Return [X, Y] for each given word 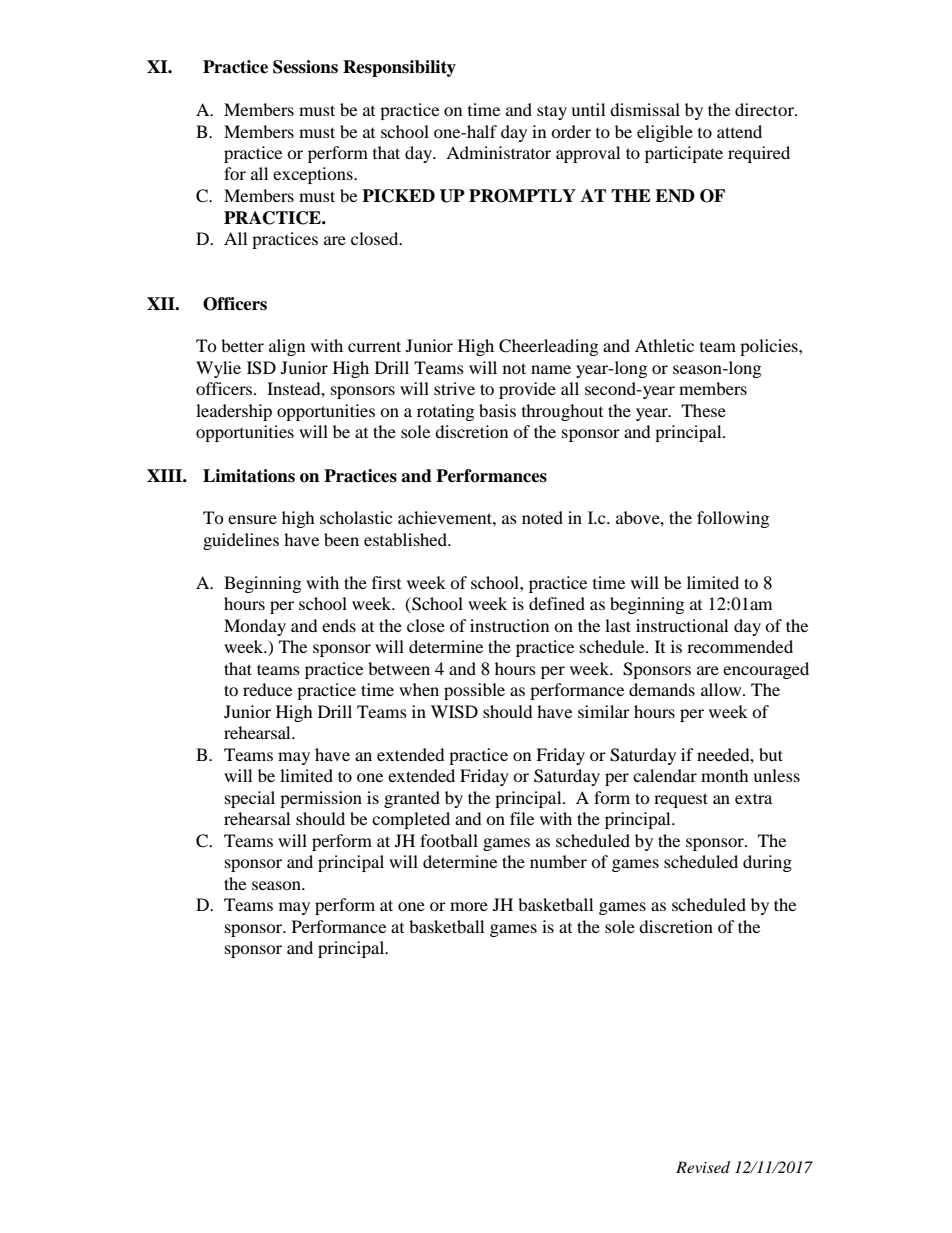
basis [497, 410]
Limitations [249, 476]
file [522, 818]
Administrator [498, 152]
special [250, 799]
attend [739, 131]
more [469, 906]
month [725, 775]
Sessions [305, 67]
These [703, 410]
